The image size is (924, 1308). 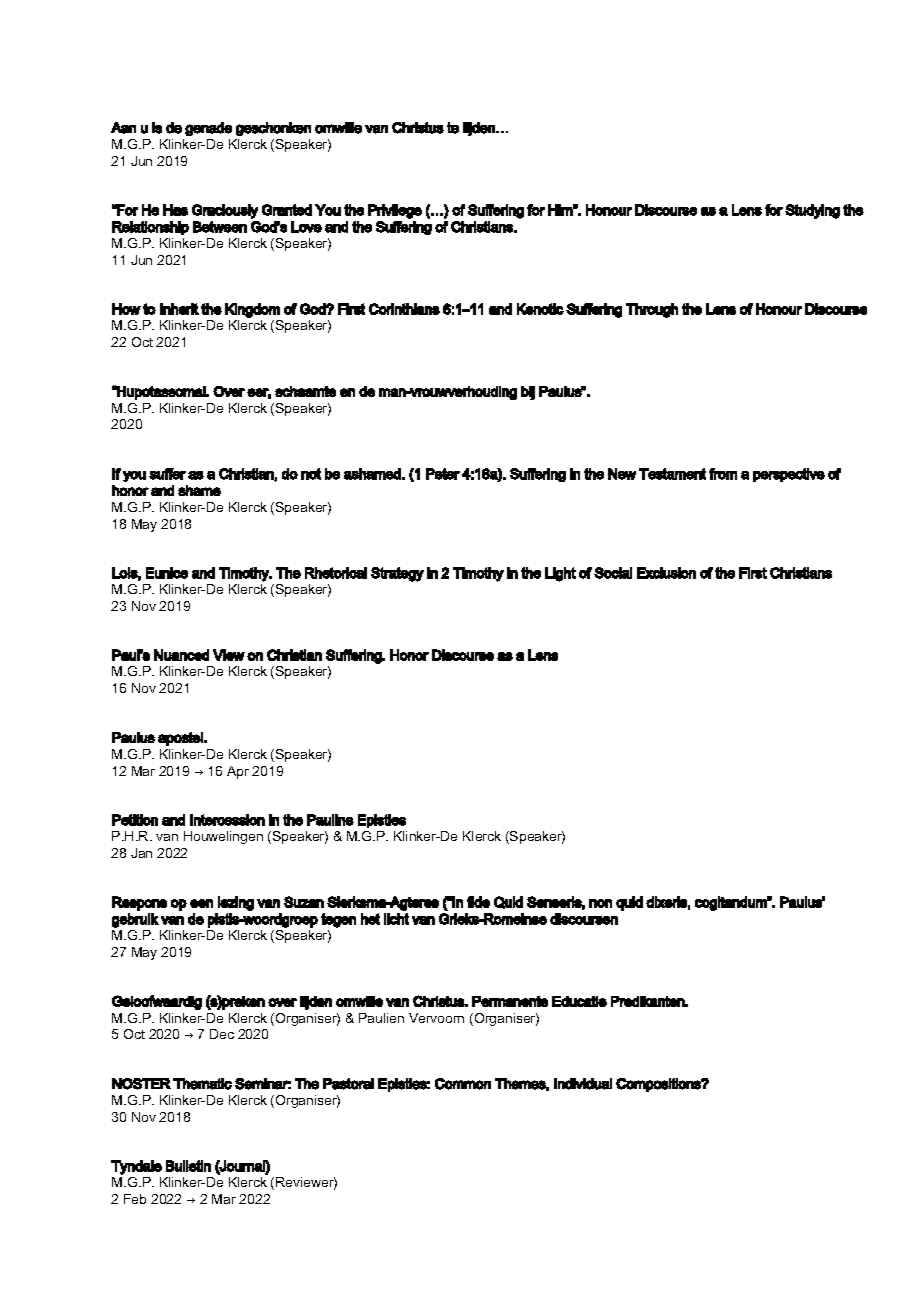 I want to click on Individual, so click(x=583, y=1084).
